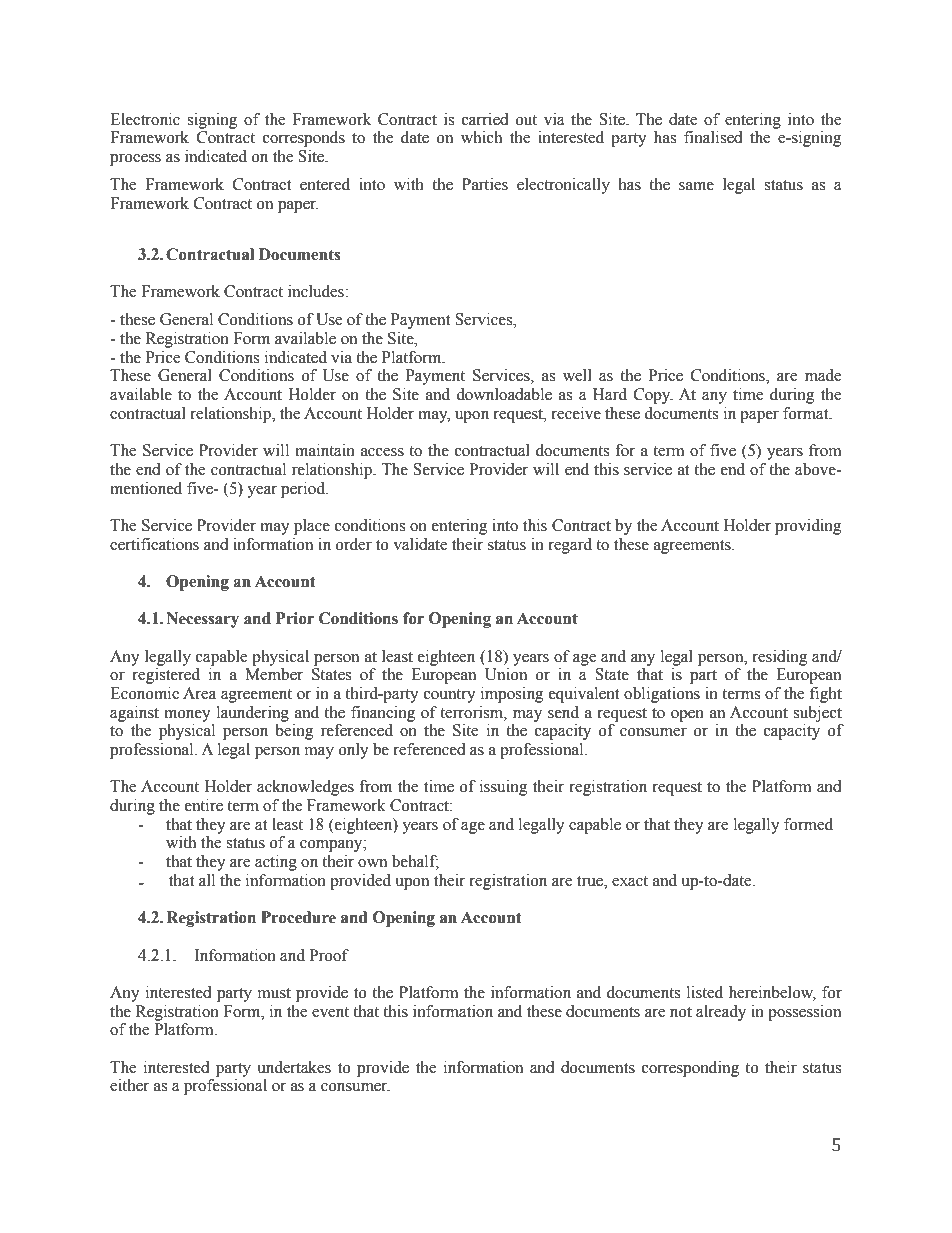 Image resolution: width=952 pixels, height=1233 pixels. I want to click on maintain, so click(325, 450).
